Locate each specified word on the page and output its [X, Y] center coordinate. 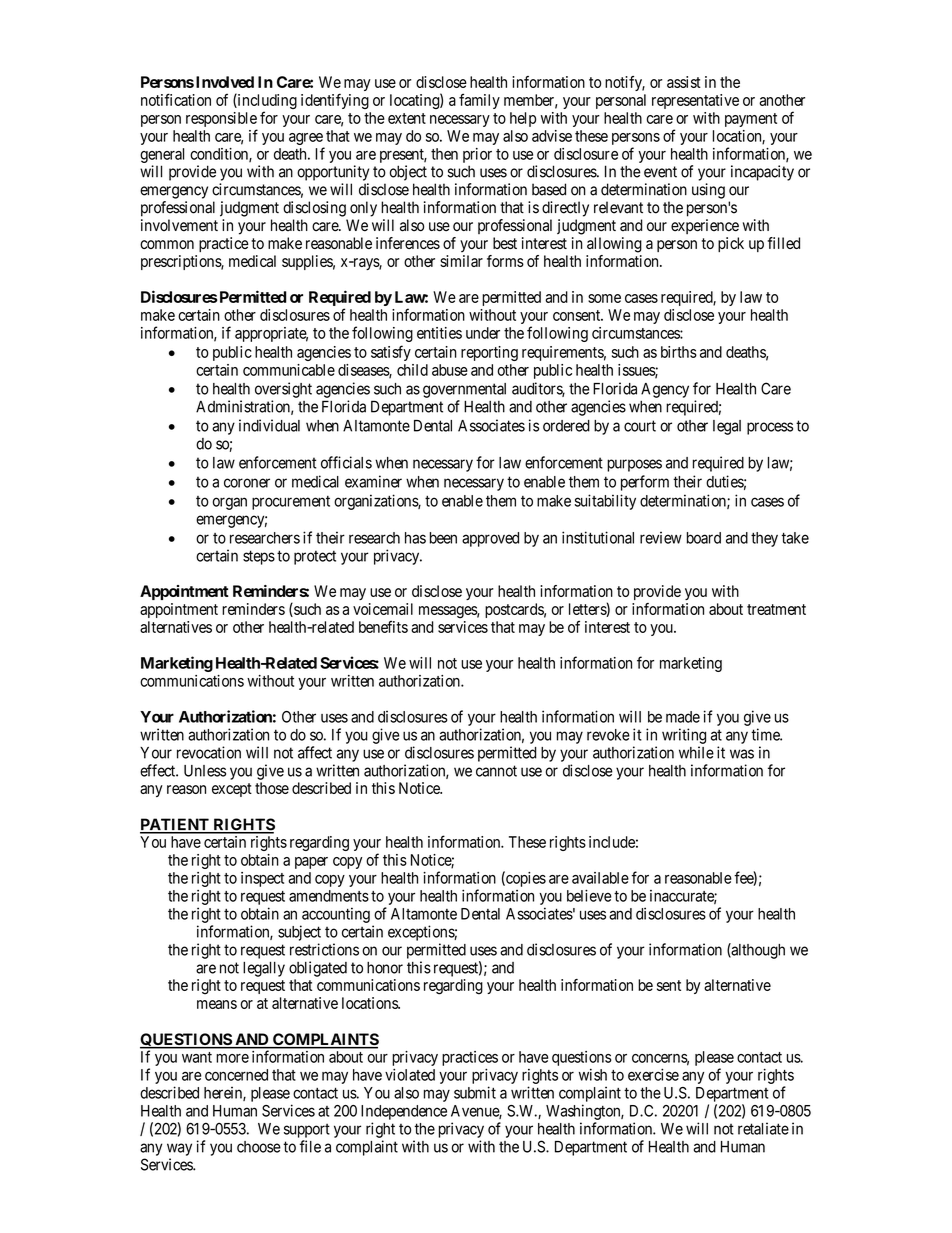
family [479, 101]
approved [490, 539]
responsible [221, 121]
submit [475, 1092]
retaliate [763, 1128]
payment [751, 120]
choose [259, 1147]
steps [259, 557]
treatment [776, 609]
